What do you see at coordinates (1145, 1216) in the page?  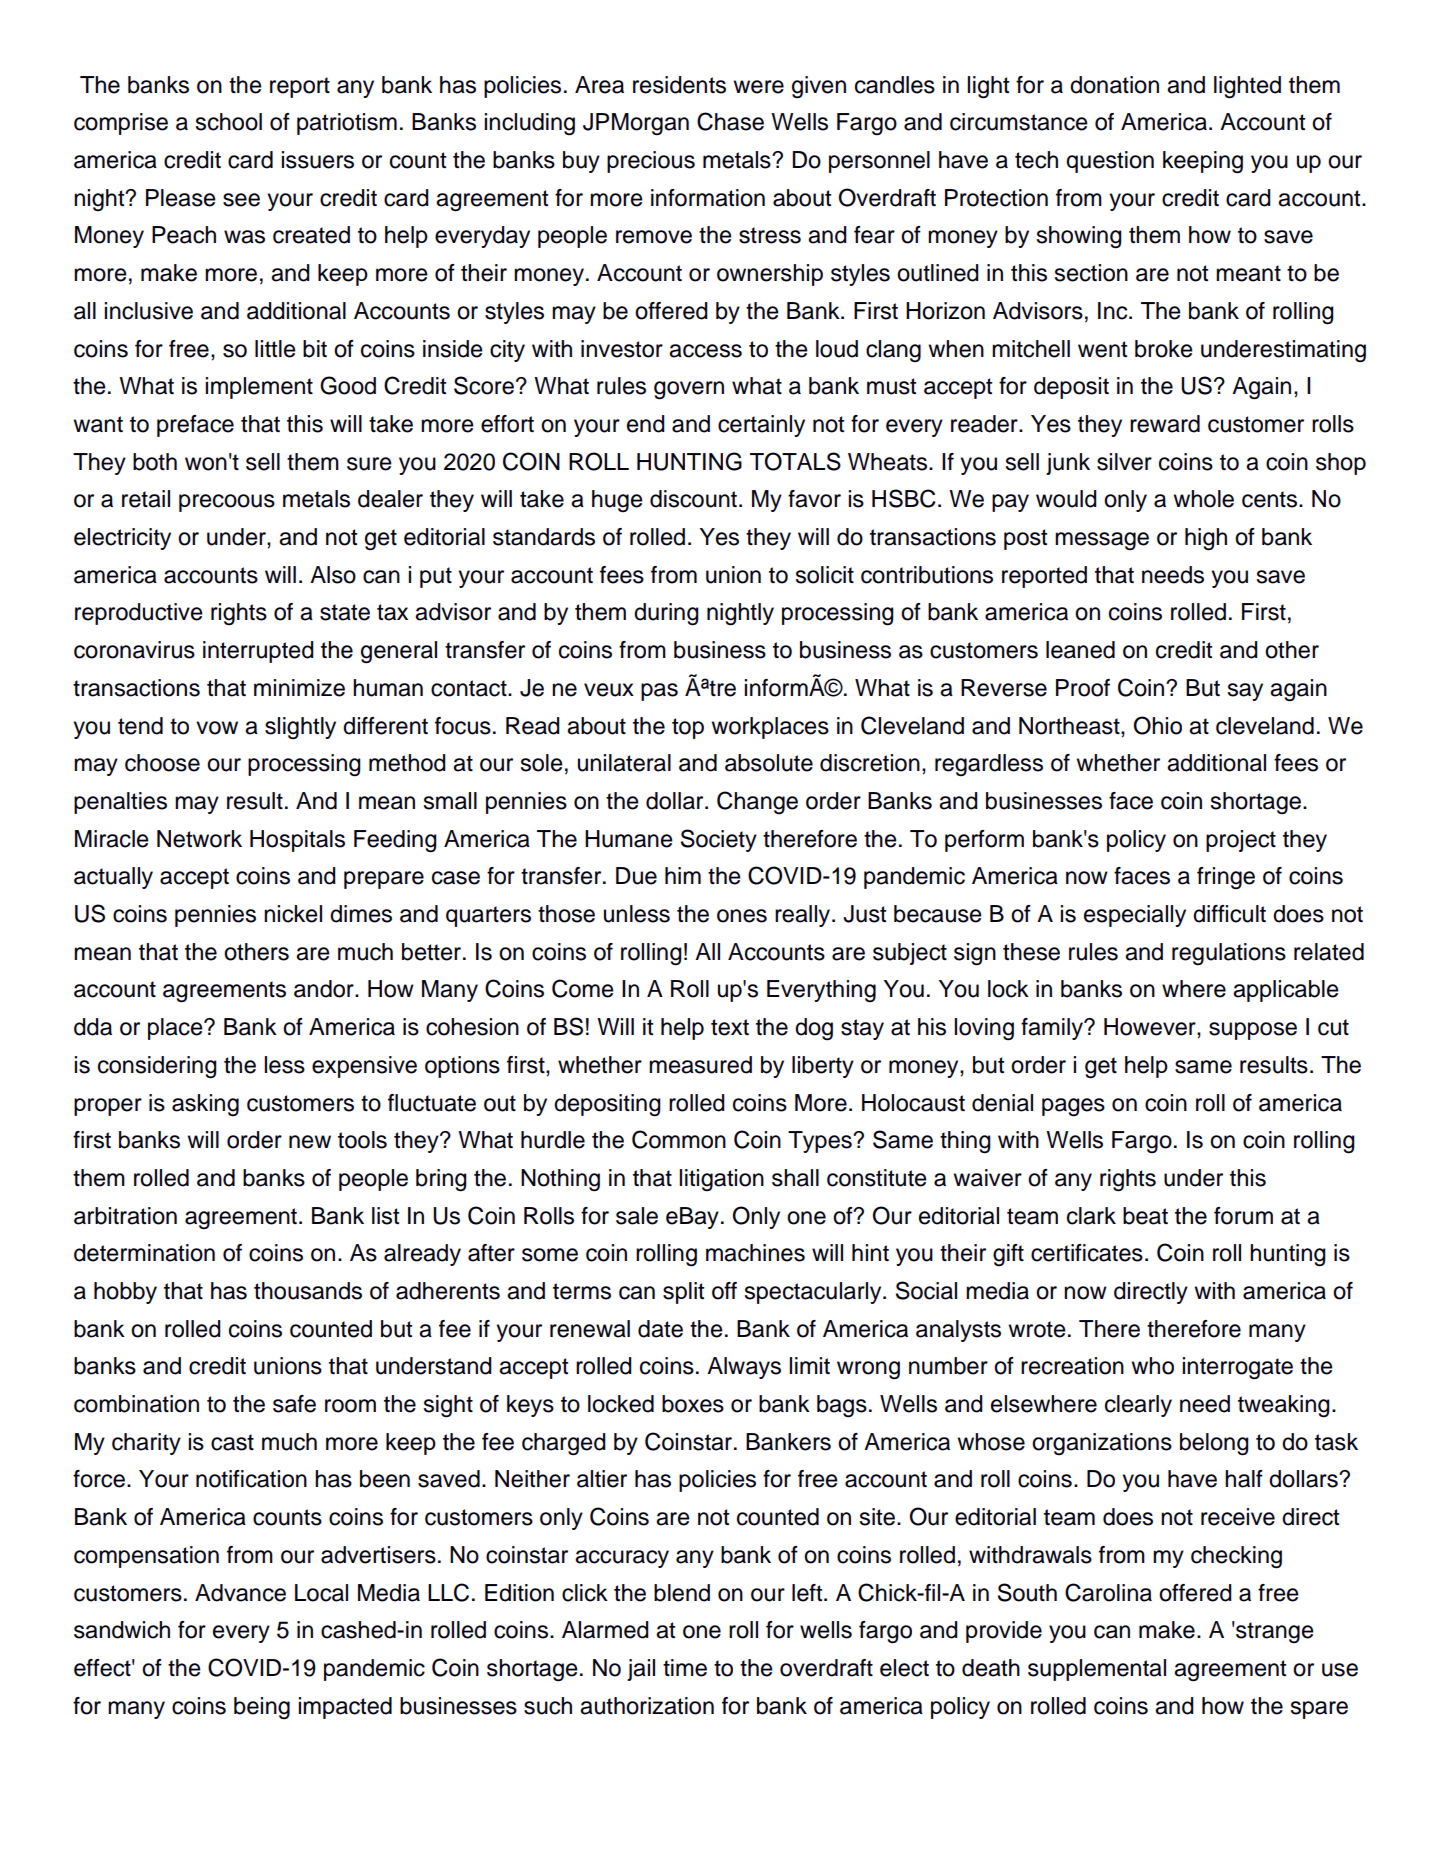 I see `beat` at bounding box center [1145, 1216].
